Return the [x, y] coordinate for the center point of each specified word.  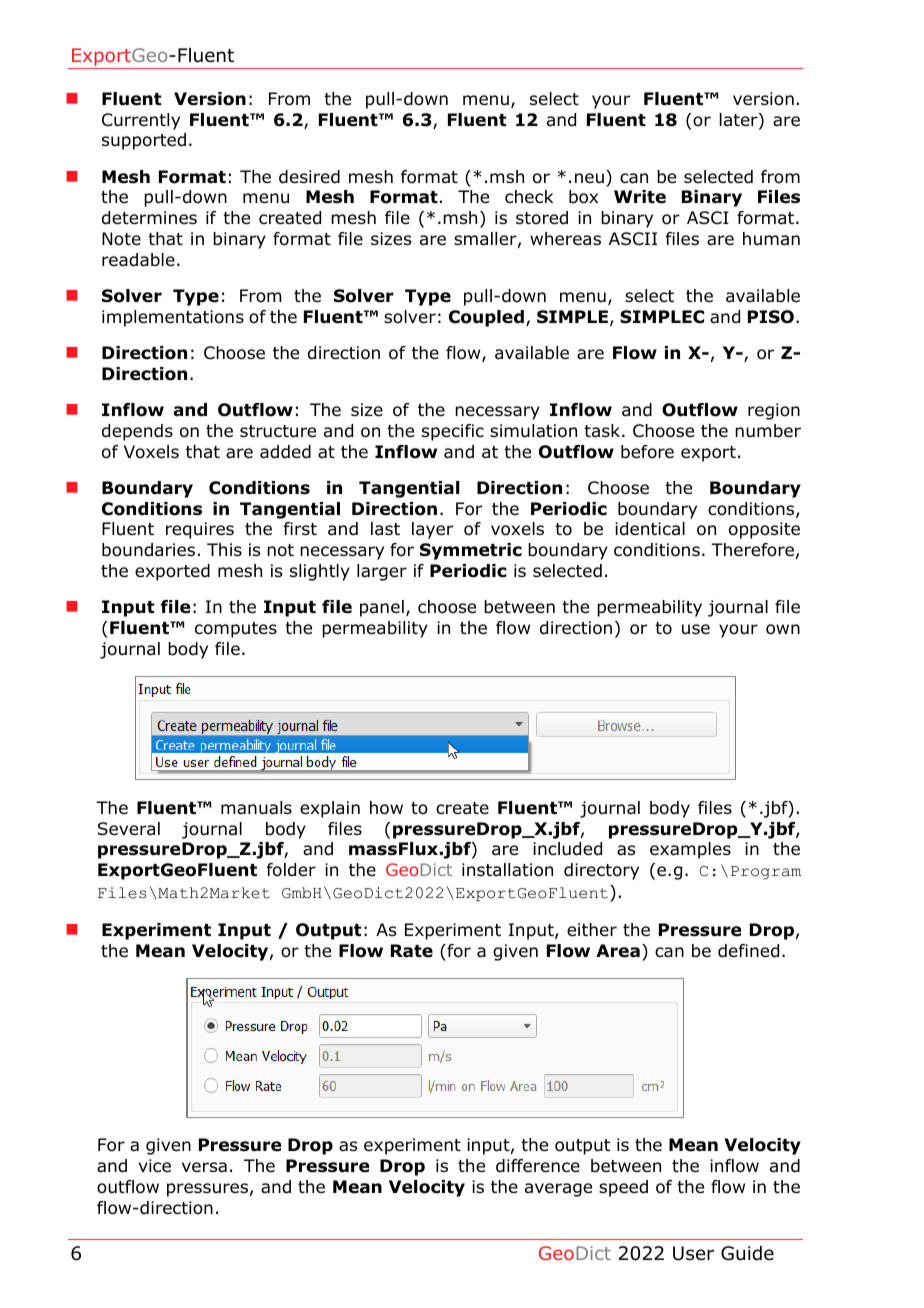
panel [382, 608]
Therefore [752, 550]
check [529, 196]
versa [204, 1167]
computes [236, 630]
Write [640, 197]
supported [144, 141]
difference [538, 1166]
